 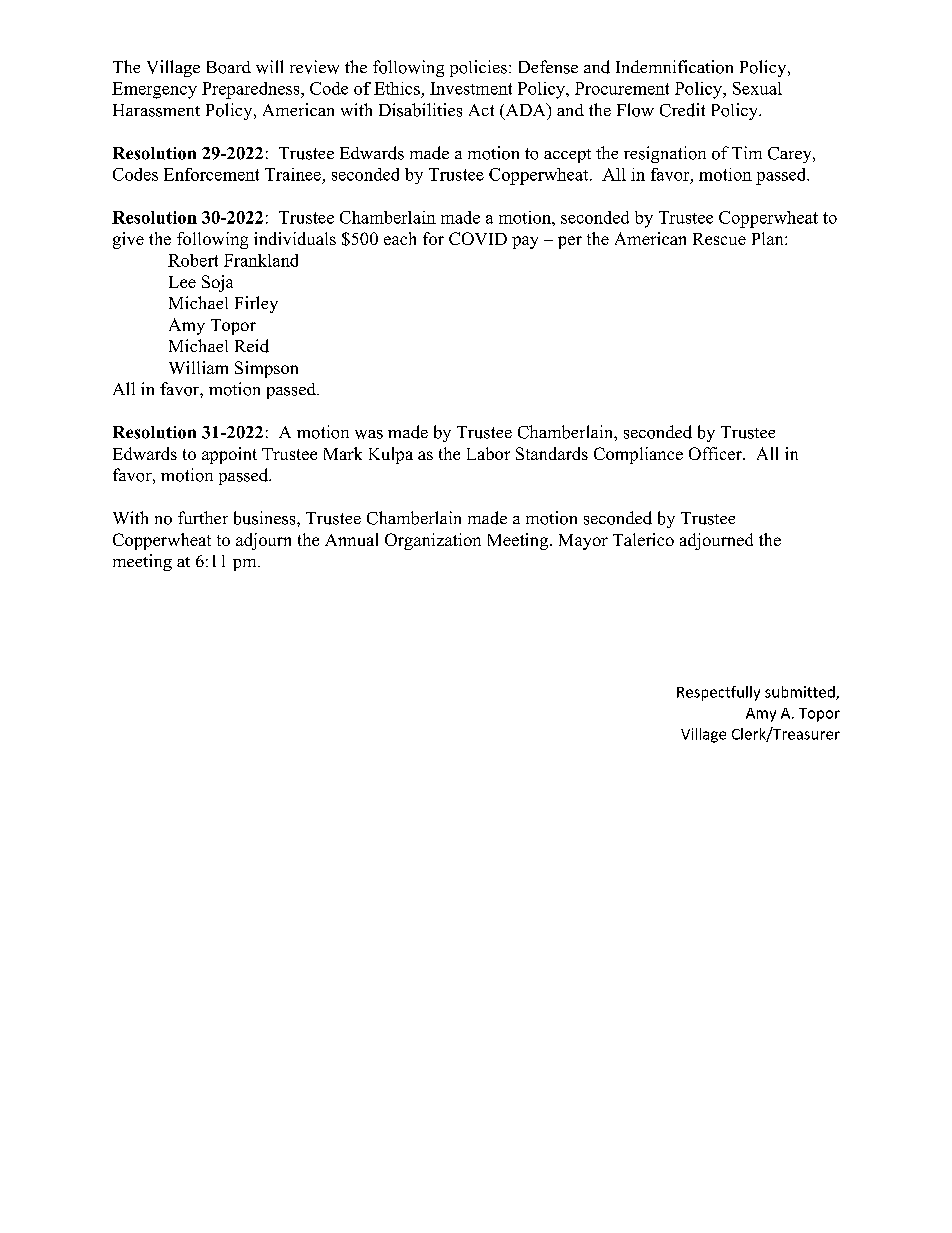 I want to click on Labor, so click(x=488, y=453).
